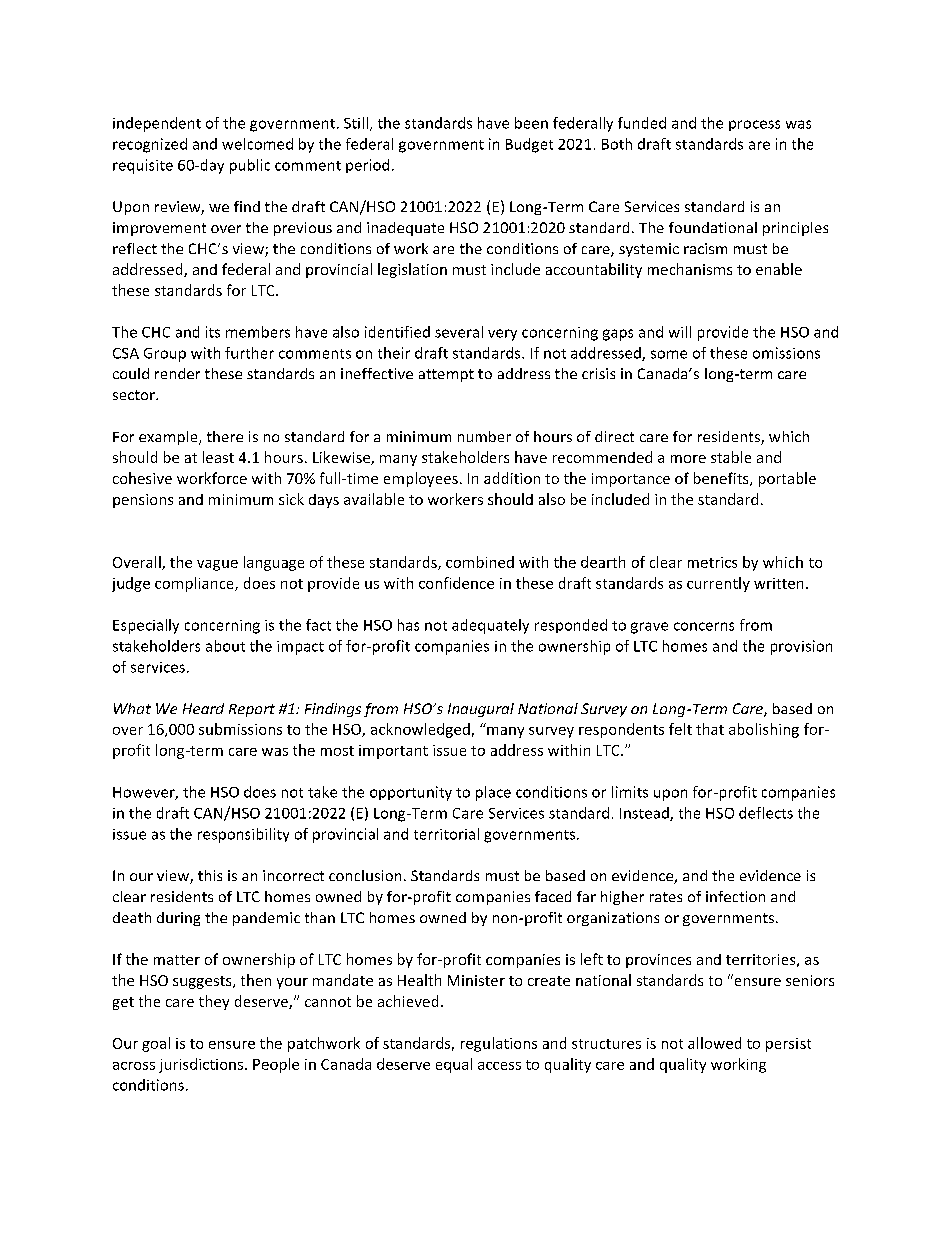 The width and height of the image is (952, 1233). What do you see at coordinates (250, 166) in the image?
I see `public` at bounding box center [250, 166].
